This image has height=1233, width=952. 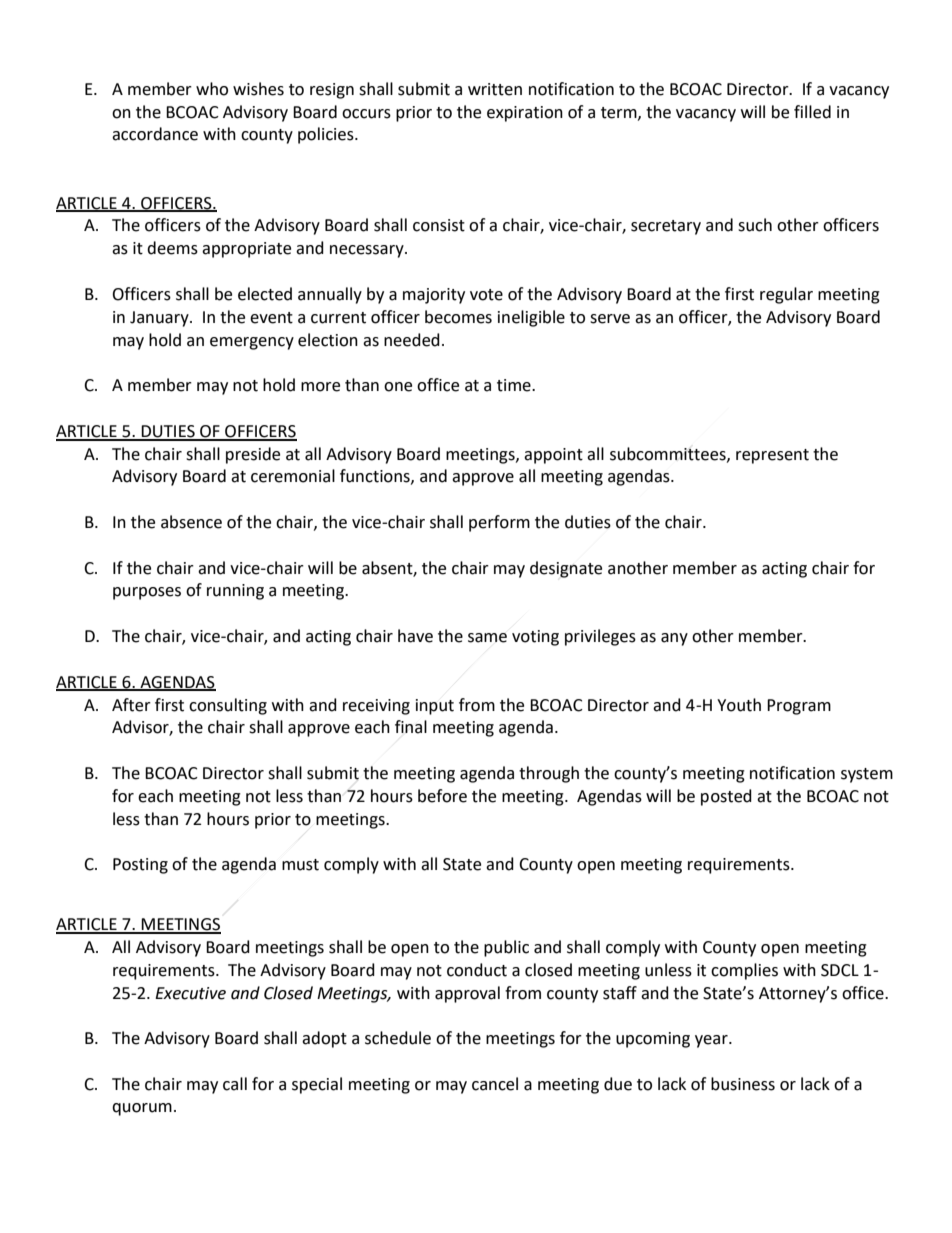 What do you see at coordinates (549, 774) in the image?
I see `through` at bounding box center [549, 774].
